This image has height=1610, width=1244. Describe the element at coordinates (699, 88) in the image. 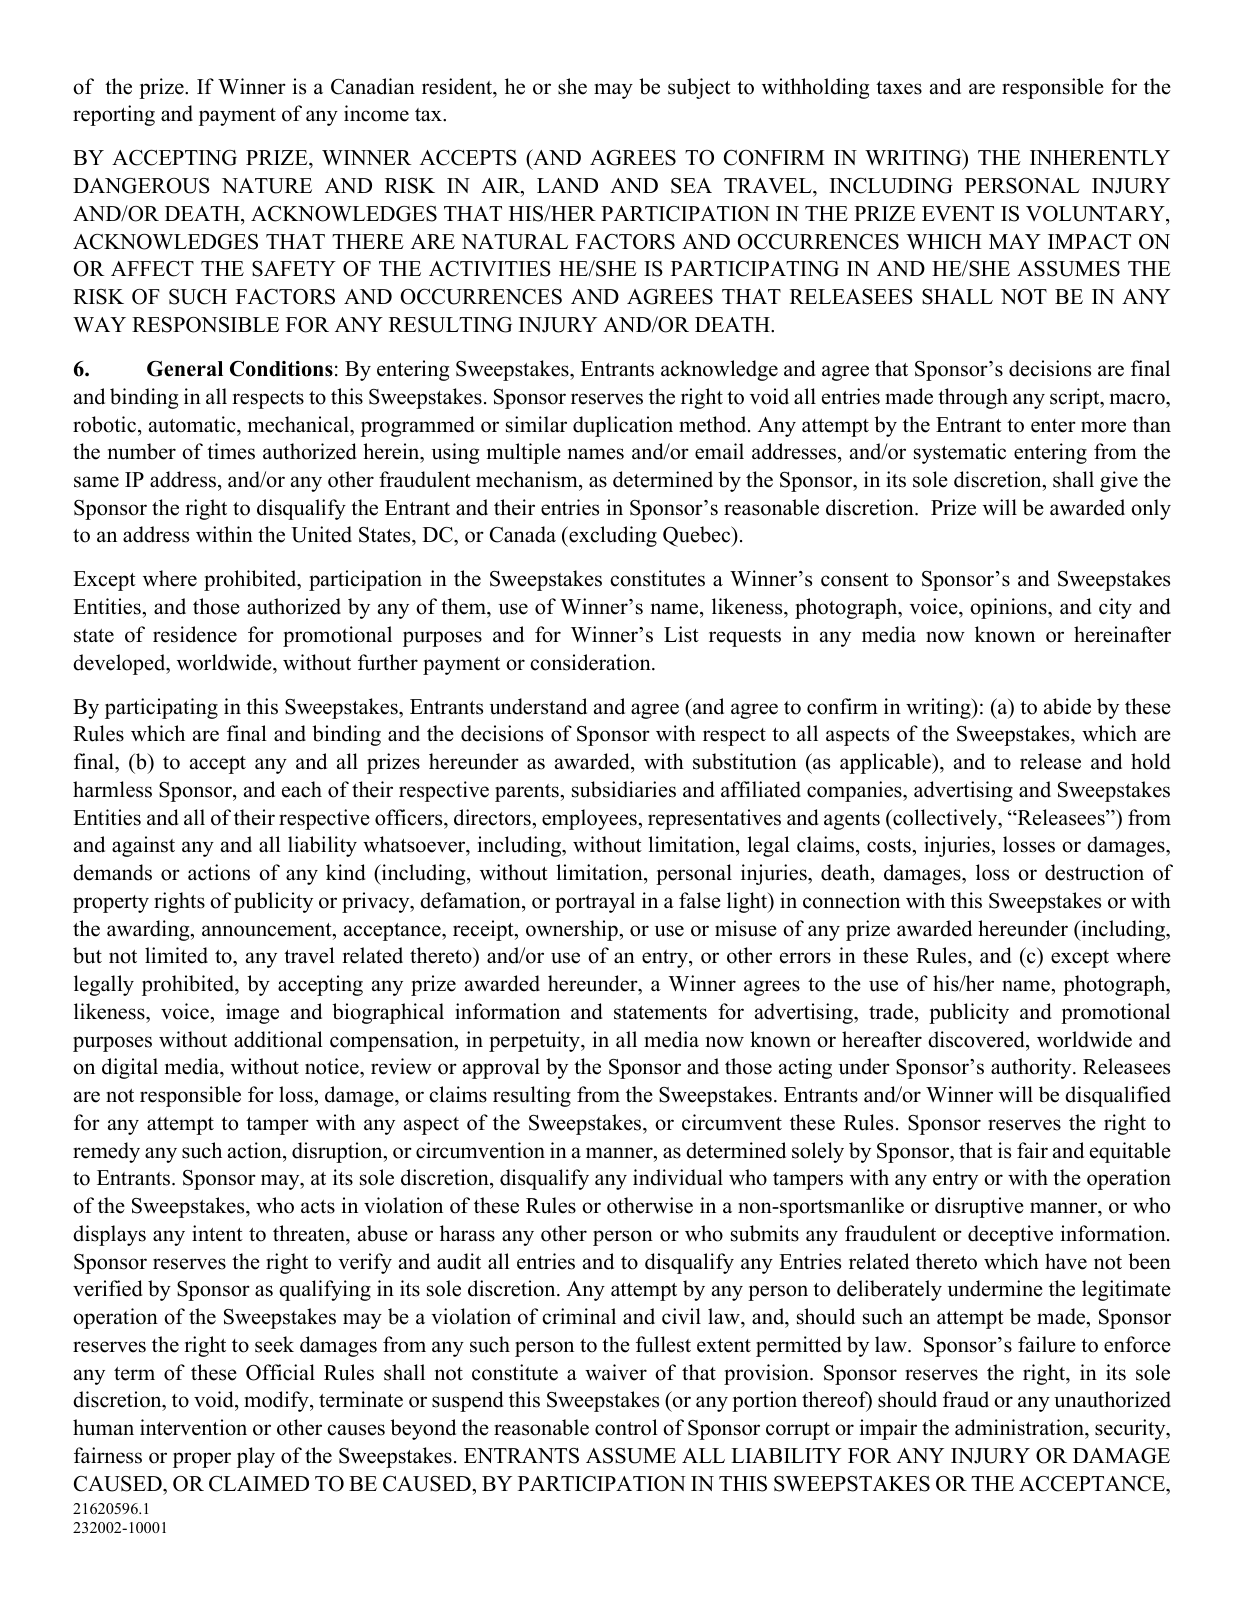

I see `subject` at that location.
